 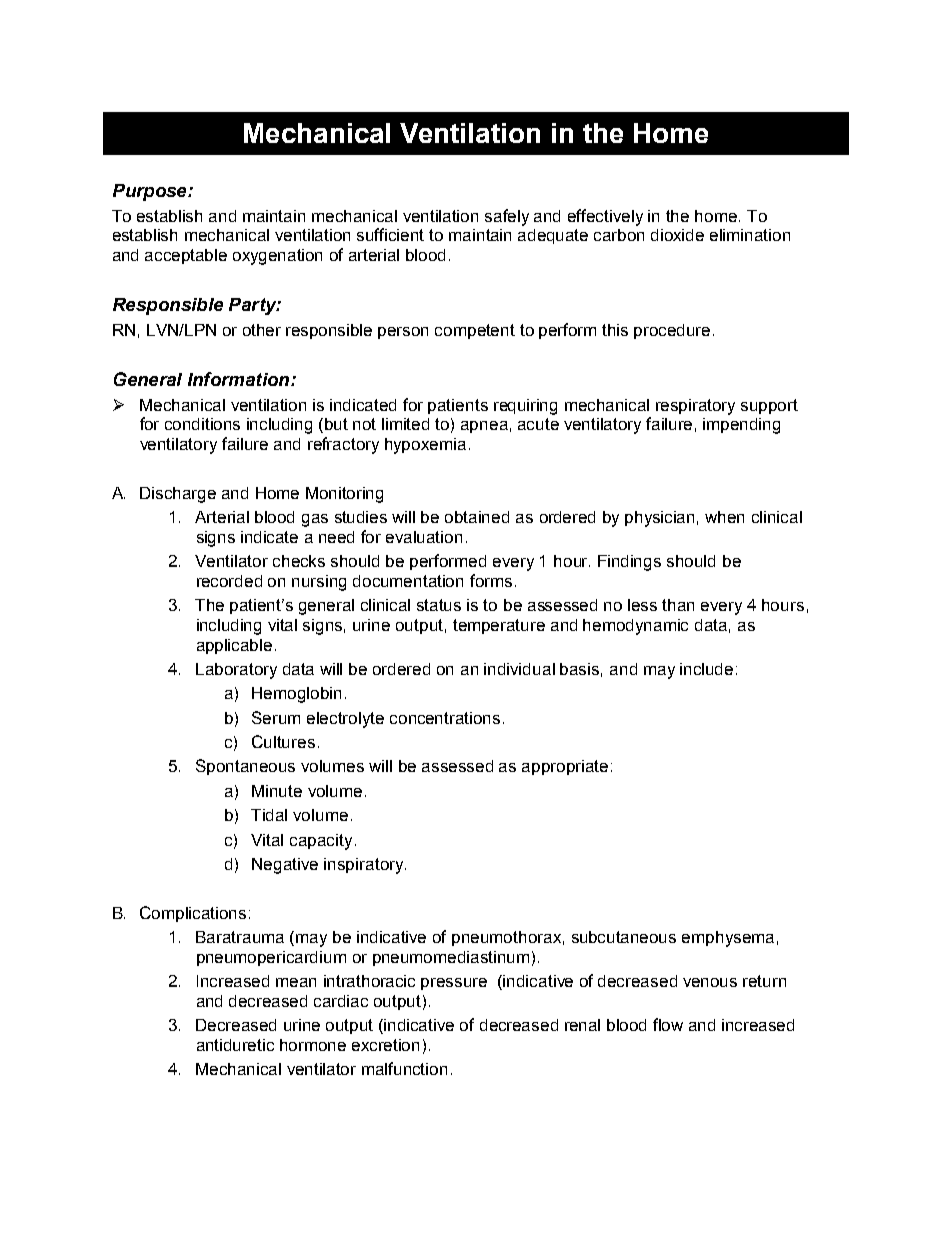 What do you see at coordinates (724, 517) in the screenshot?
I see `when` at bounding box center [724, 517].
